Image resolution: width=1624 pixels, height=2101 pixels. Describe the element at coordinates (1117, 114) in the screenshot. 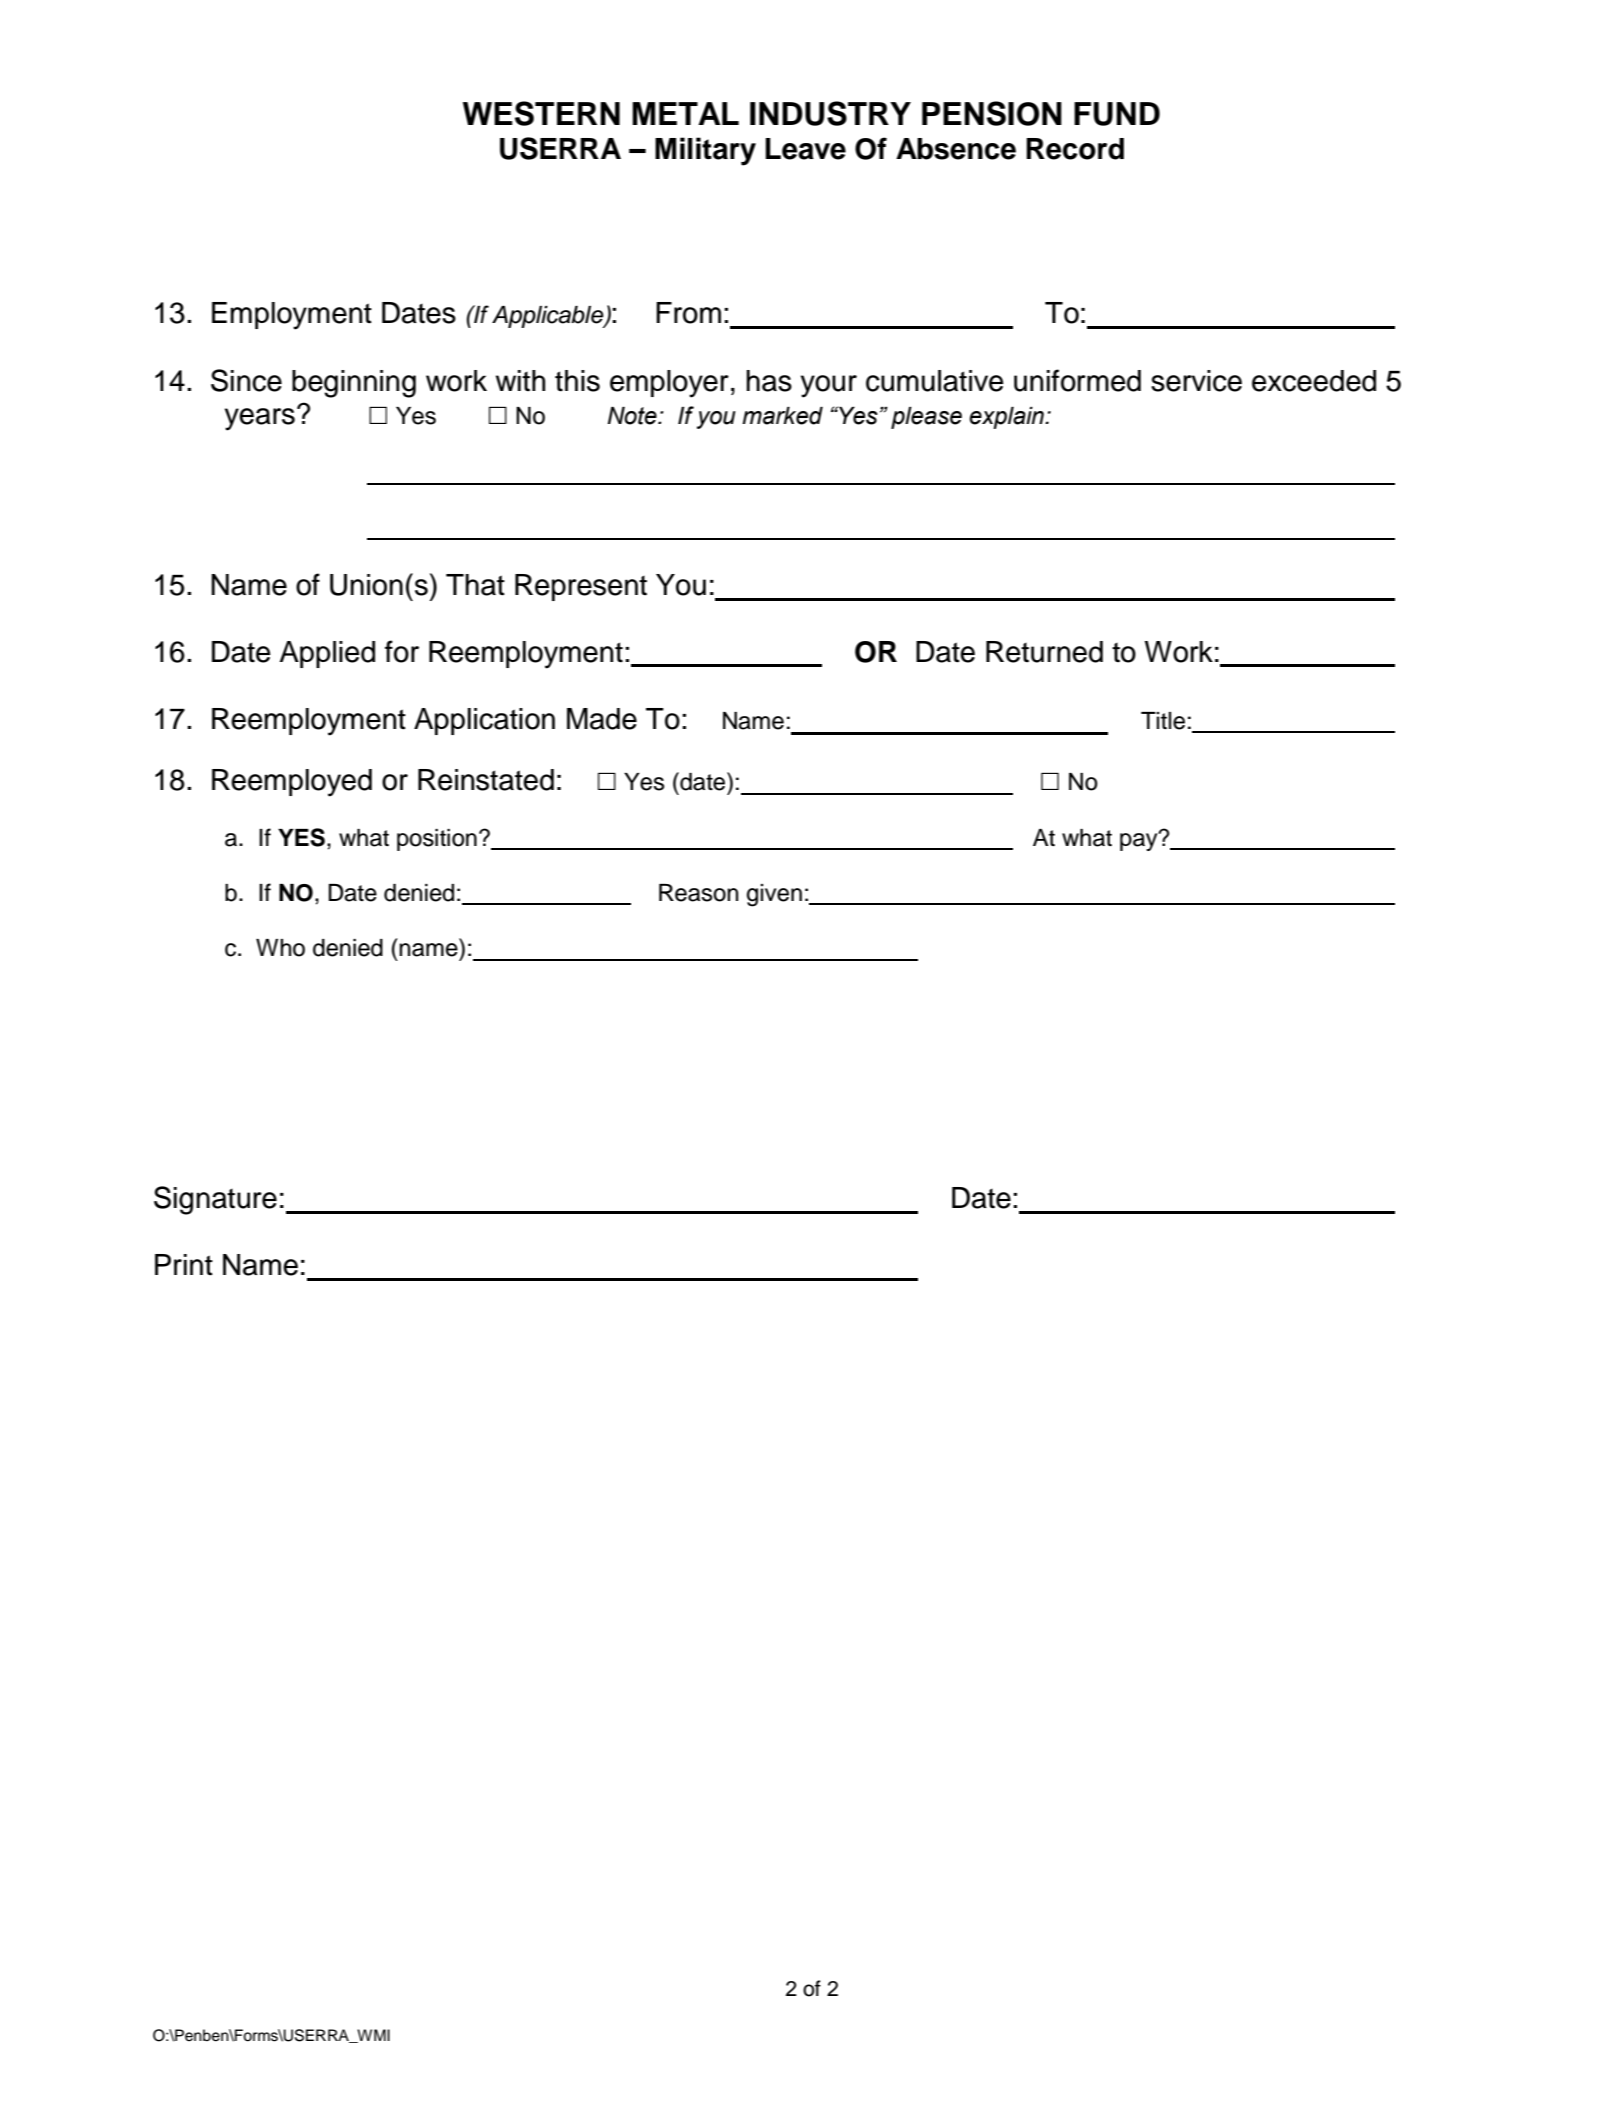

I see `FUND` at that location.
